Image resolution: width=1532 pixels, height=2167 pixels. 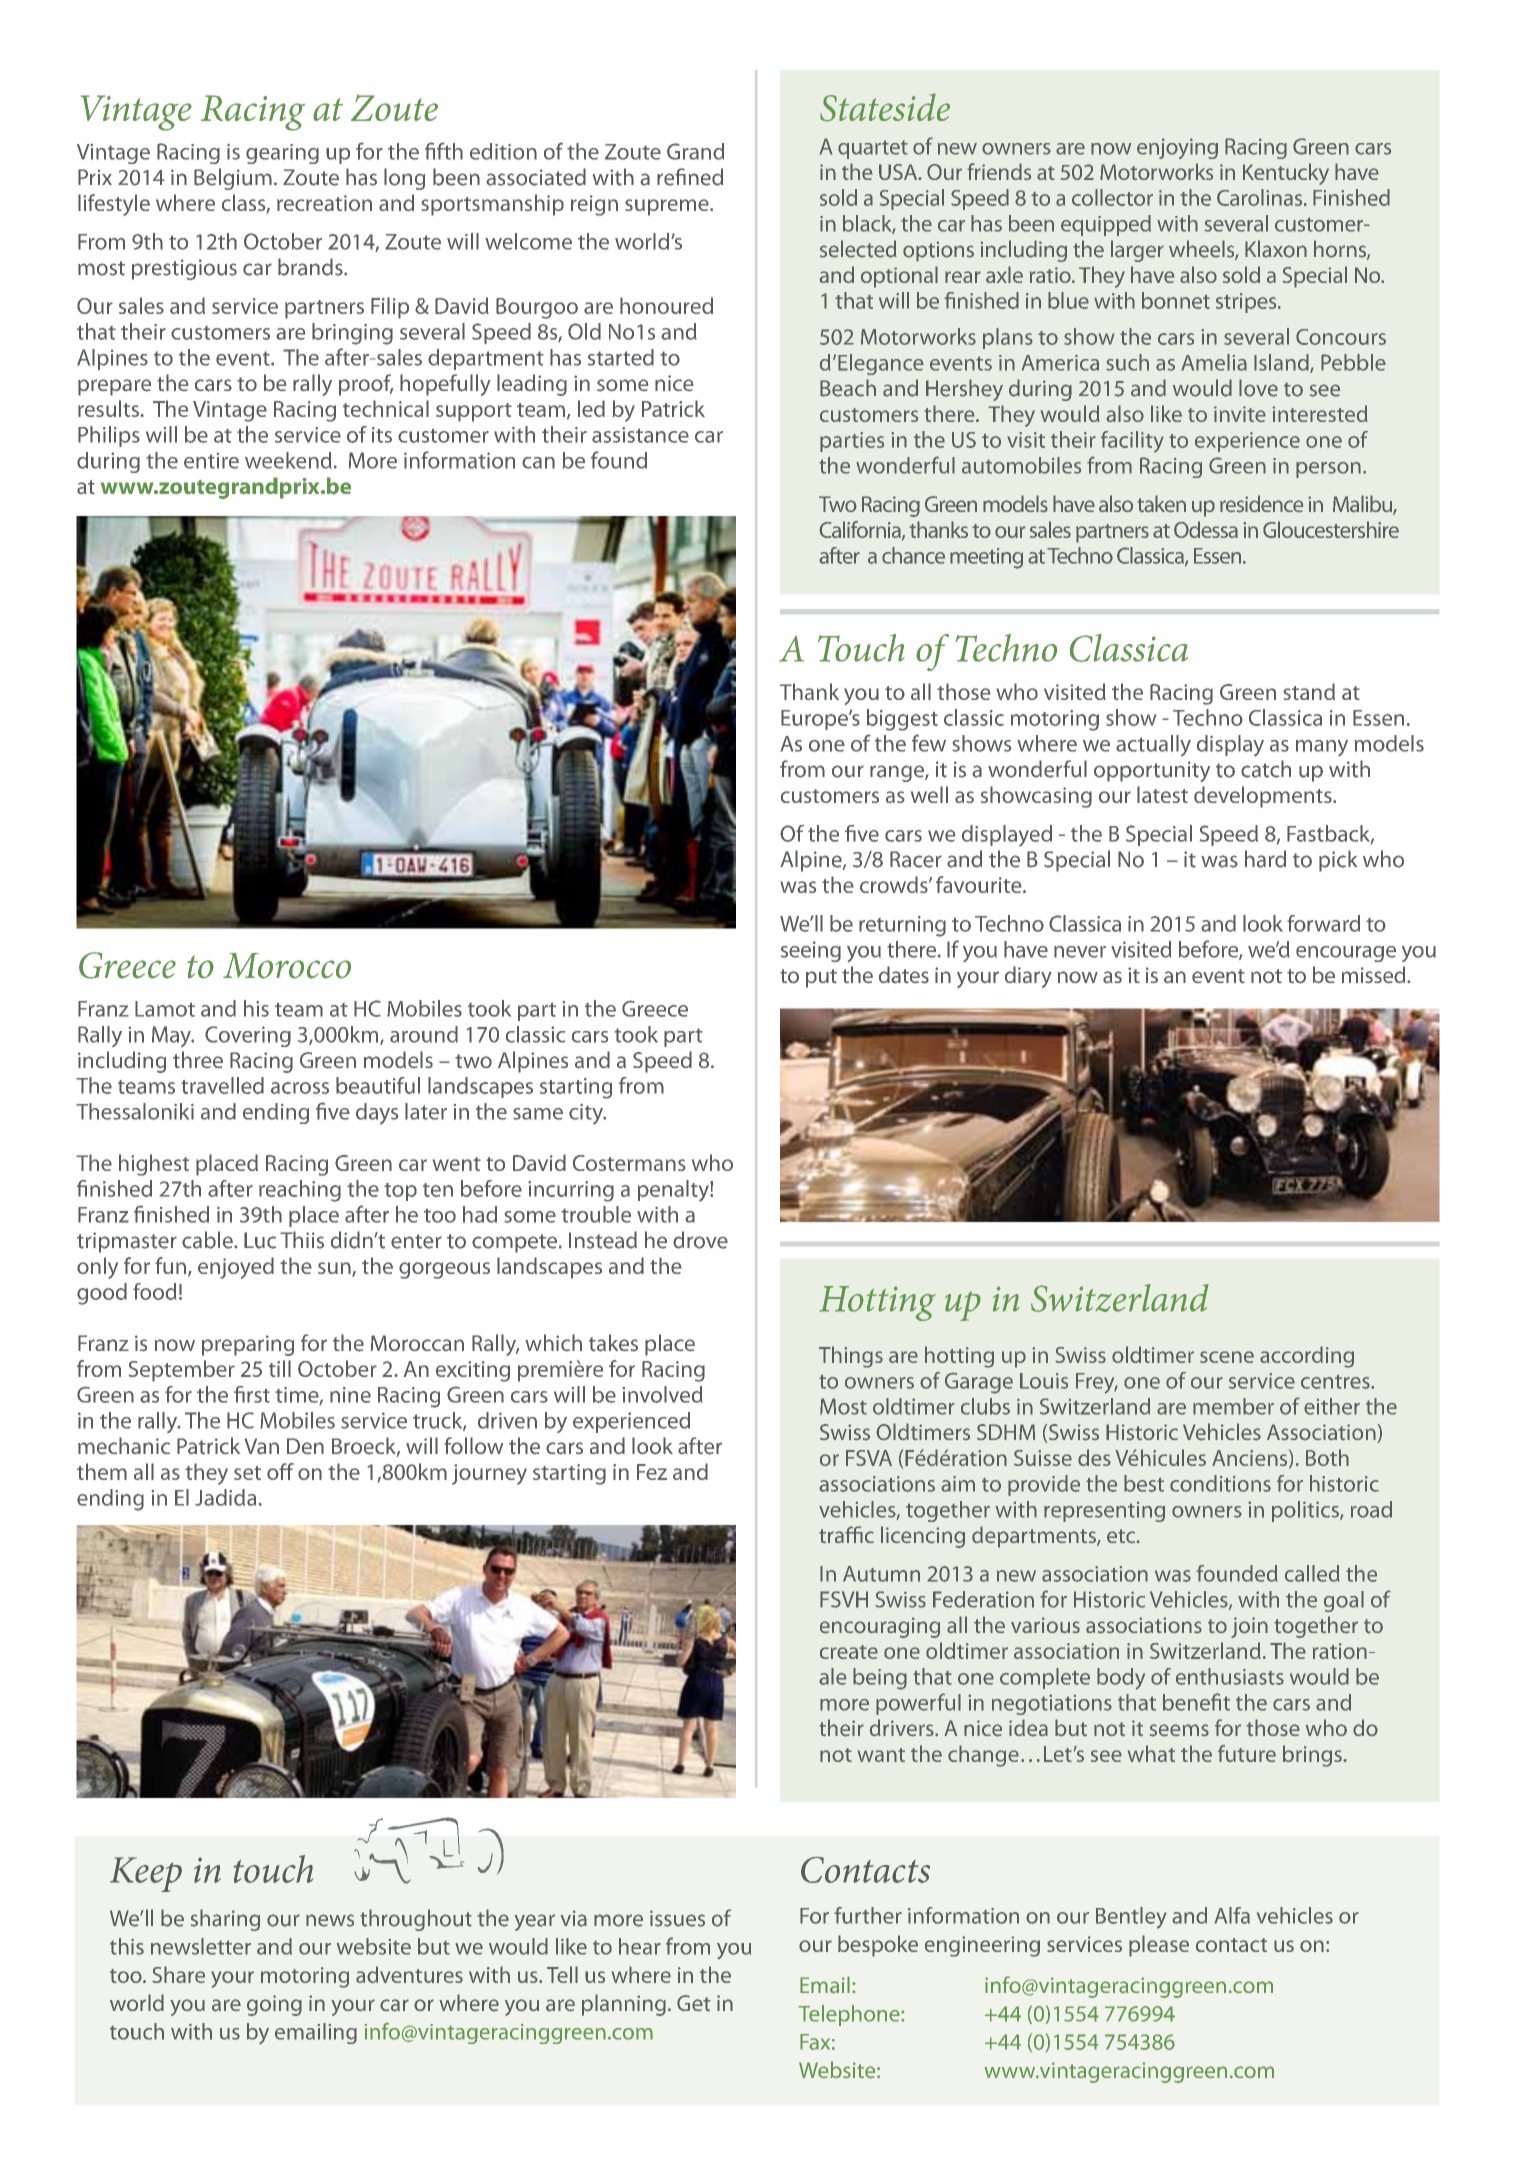 I want to click on Belgium, so click(x=233, y=179).
